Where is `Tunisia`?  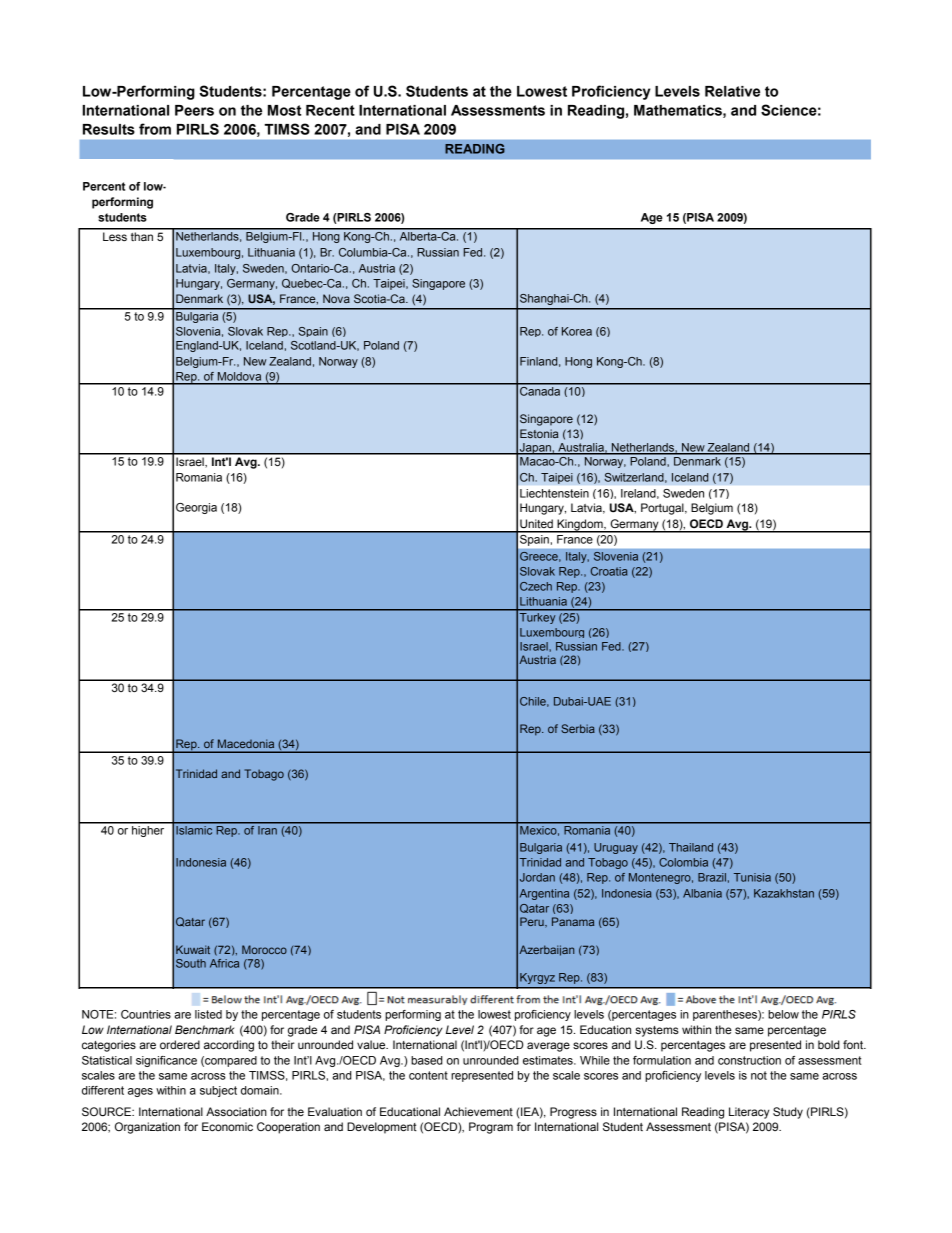
Tunisia is located at coordinates (752, 877).
